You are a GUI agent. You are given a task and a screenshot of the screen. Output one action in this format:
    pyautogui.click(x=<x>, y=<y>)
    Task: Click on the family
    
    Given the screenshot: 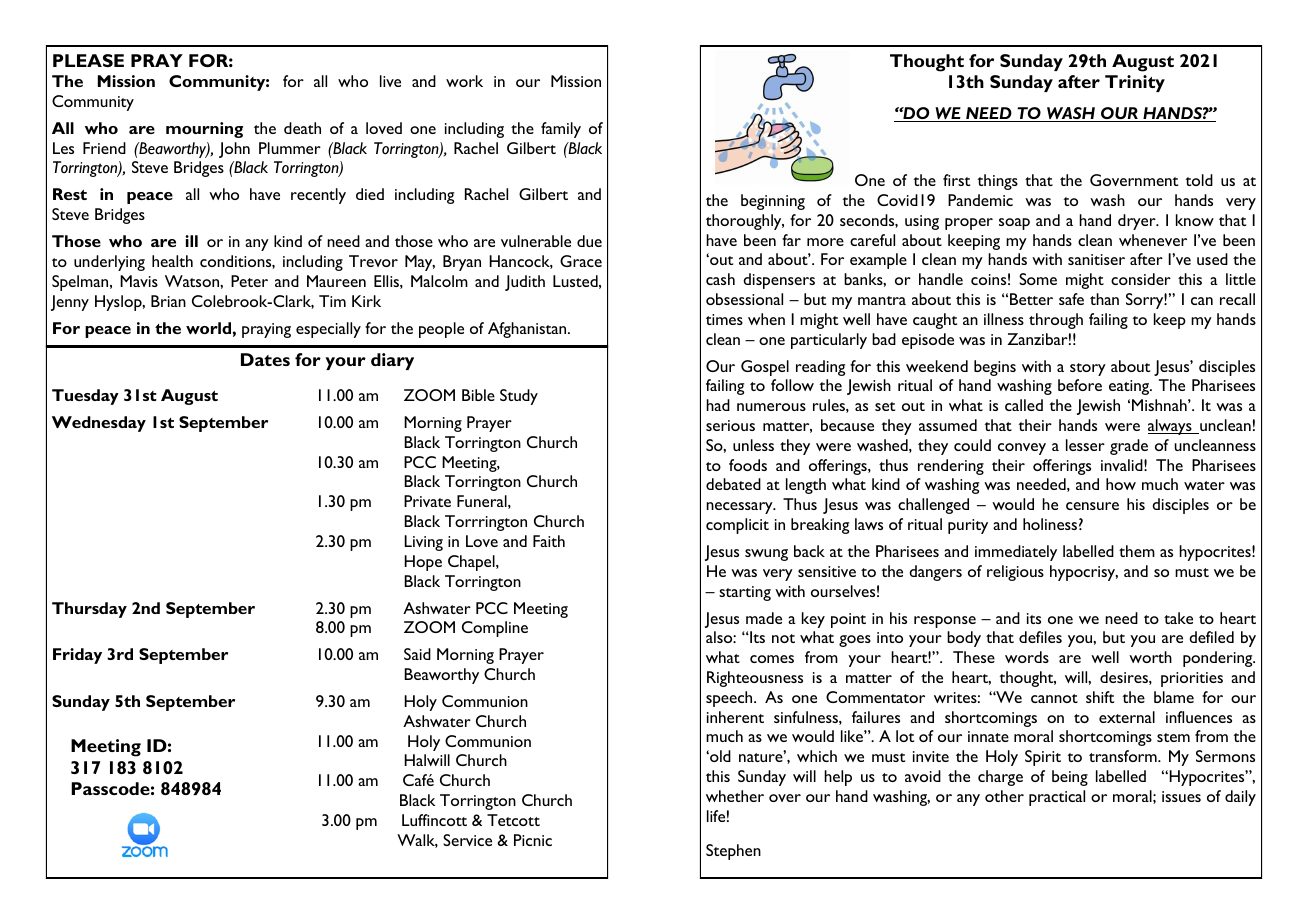 What is the action you would take?
    pyautogui.click(x=561, y=130)
